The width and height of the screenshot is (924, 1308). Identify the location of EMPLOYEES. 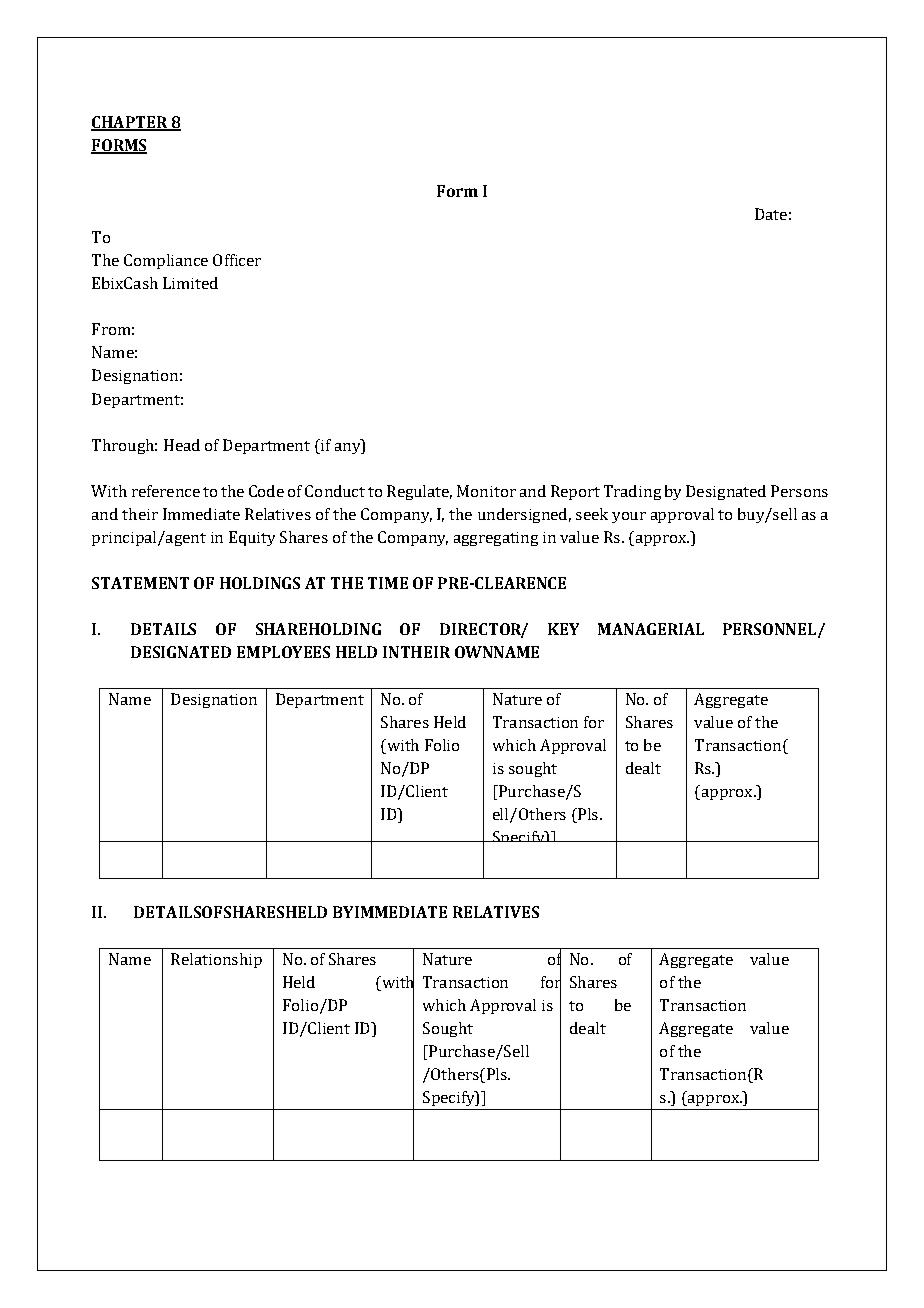
(283, 652).
